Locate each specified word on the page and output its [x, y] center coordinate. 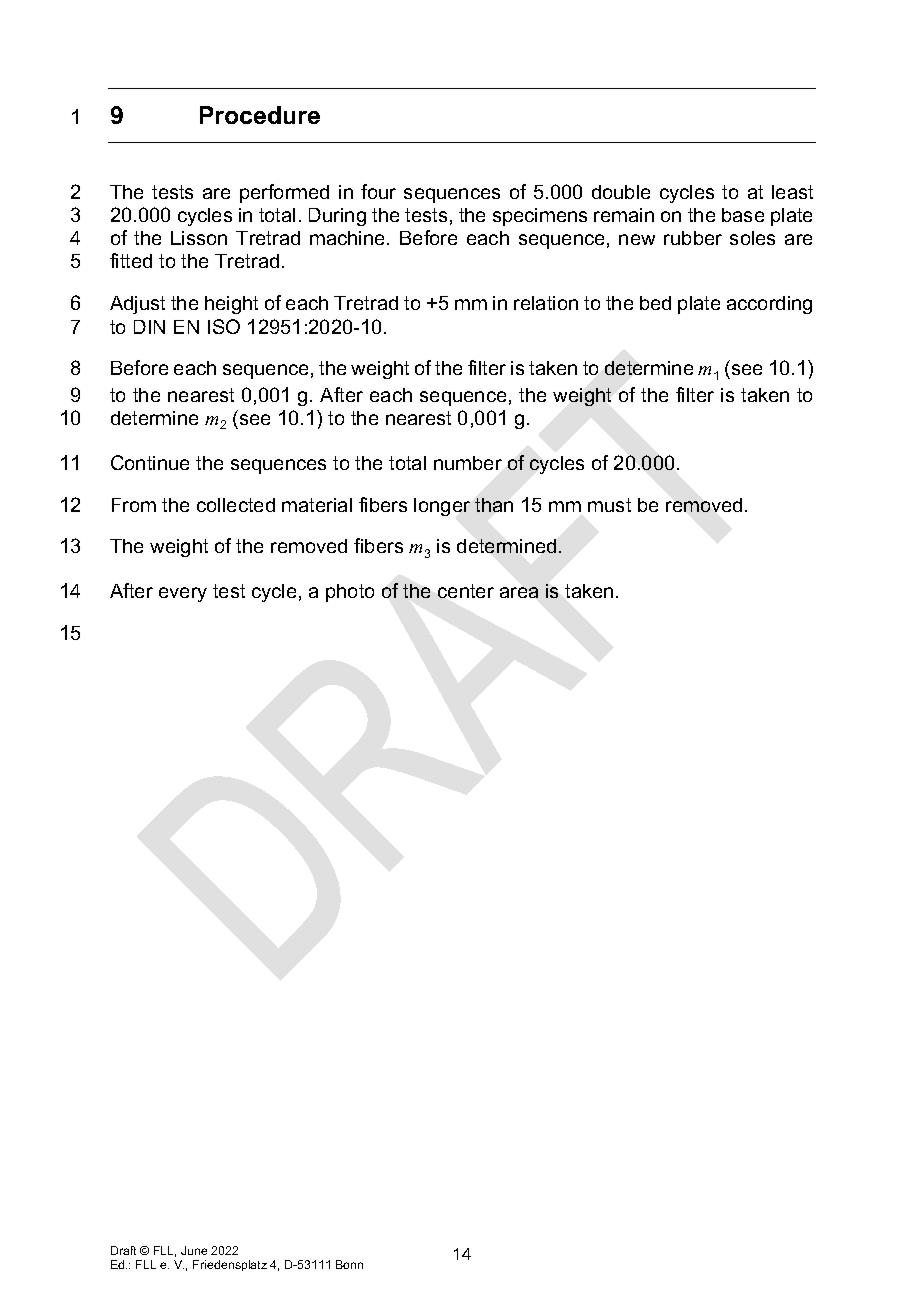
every [183, 594]
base [743, 215]
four [378, 191]
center [466, 591]
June [194, 1250]
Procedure [260, 115]
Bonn [349, 1264]
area [519, 592]
